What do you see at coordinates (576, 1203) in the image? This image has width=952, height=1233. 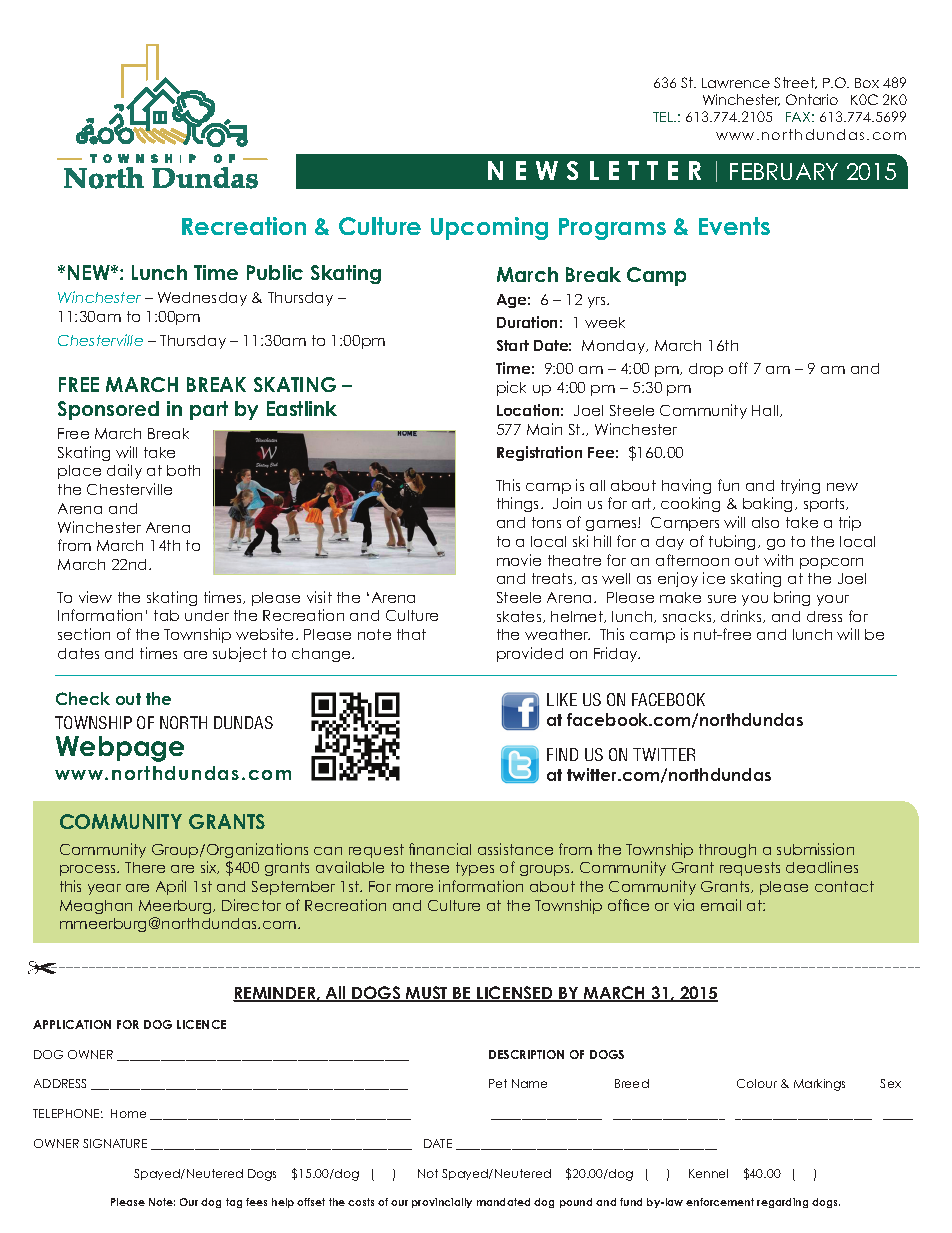 I see `pound` at bounding box center [576, 1203].
